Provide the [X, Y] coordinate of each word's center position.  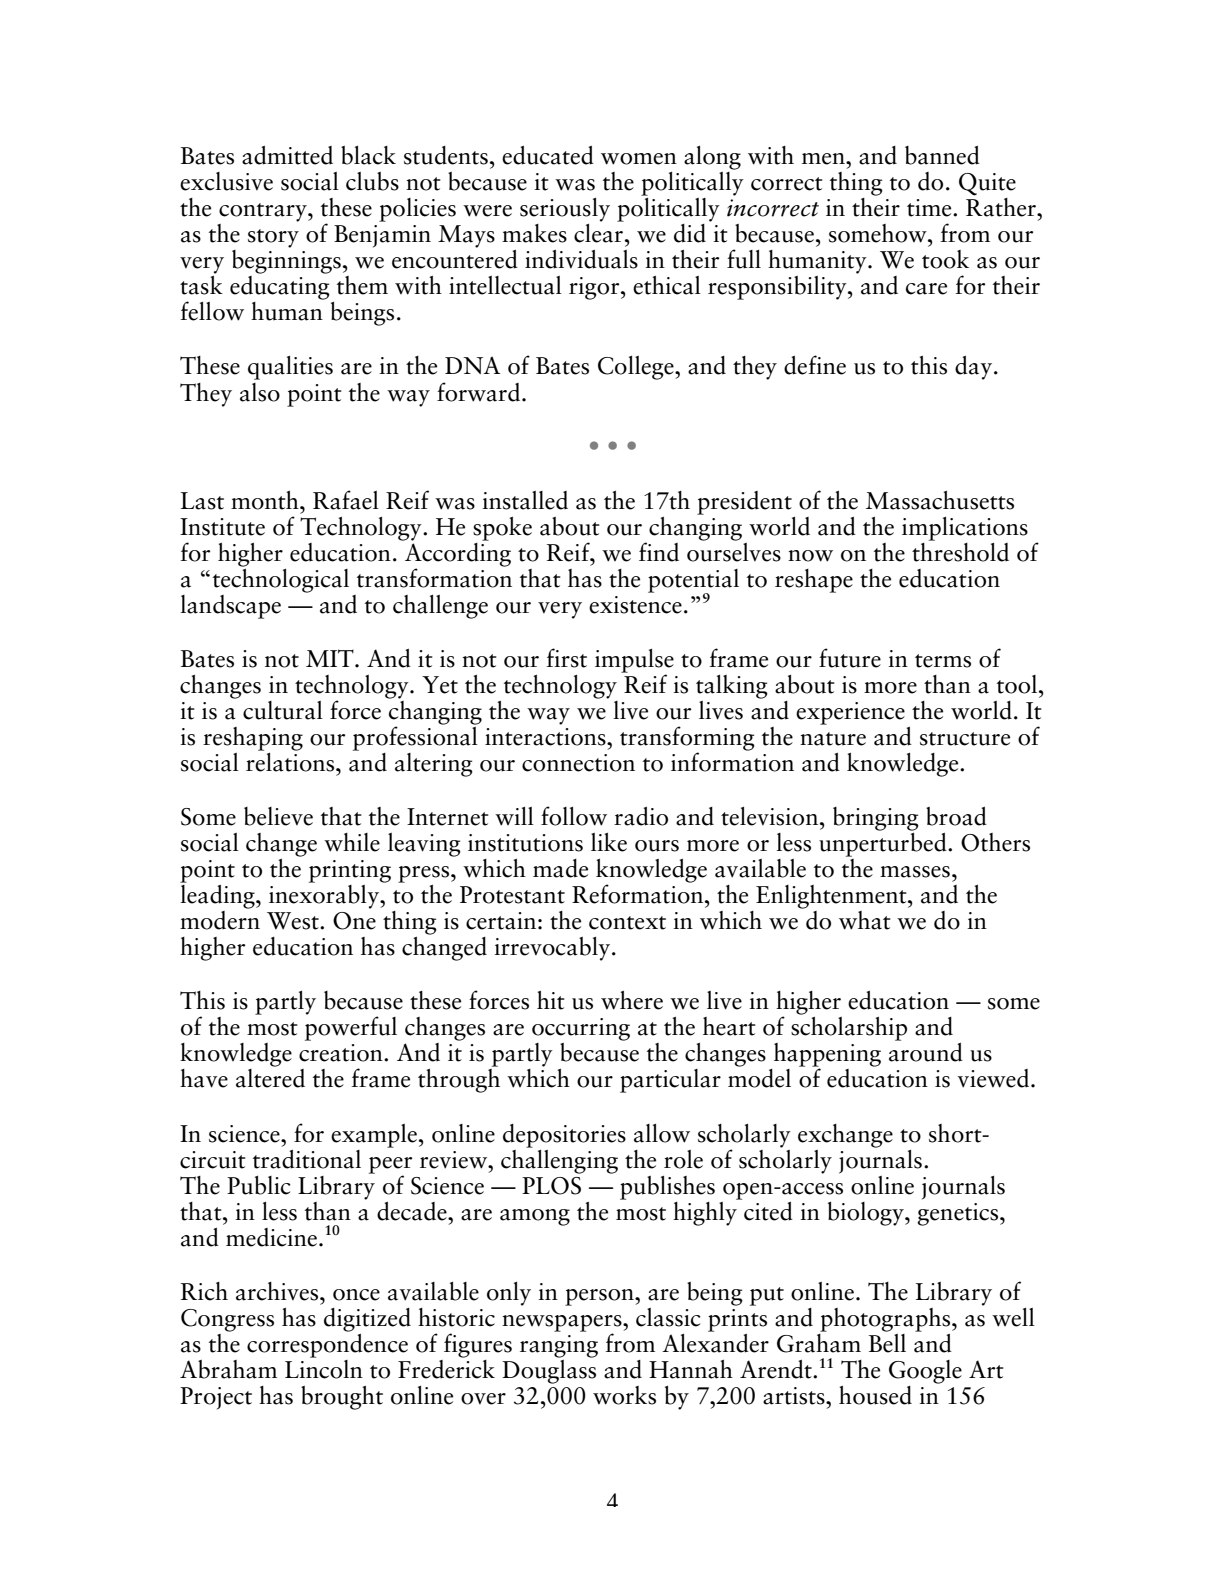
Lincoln [324, 1368]
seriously [565, 210]
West [294, 921]
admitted [287, 155]
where [632, 1000]
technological [281, 579]
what [865, 920]
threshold [960, 551]
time [930, 208]
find [659, 552]
